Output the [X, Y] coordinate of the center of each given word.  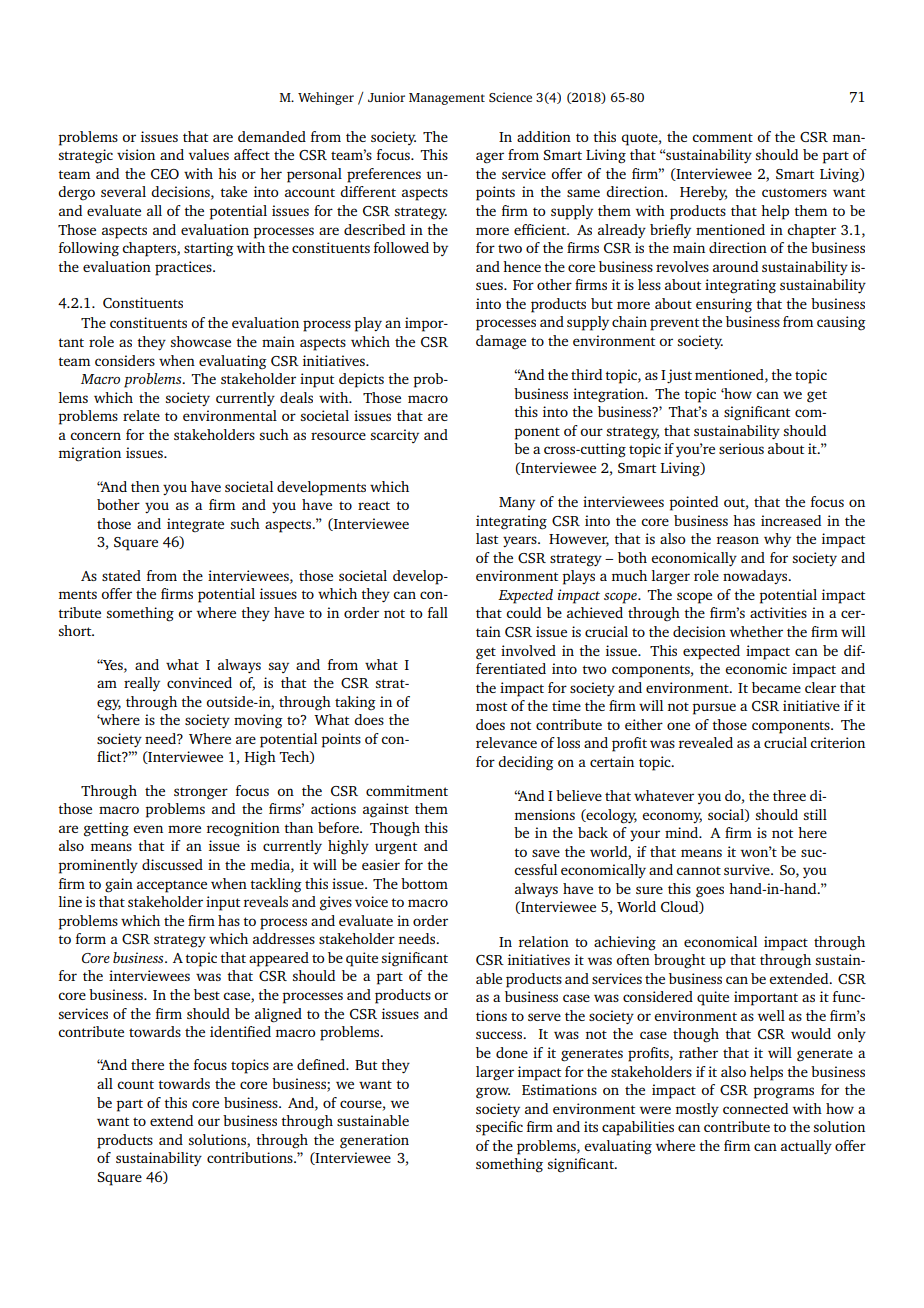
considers [125, 360]
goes [710, 892]
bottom [424, 883]
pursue [714, 709]
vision [136, 154]
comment [722, 137]
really [142, 684]
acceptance [172, 886]
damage [501, 342]
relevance [506, 742]
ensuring [724, 305]
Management [447, 99]
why [777, 540]
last [487, 538]
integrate [195, 525]
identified [240, 1031]
